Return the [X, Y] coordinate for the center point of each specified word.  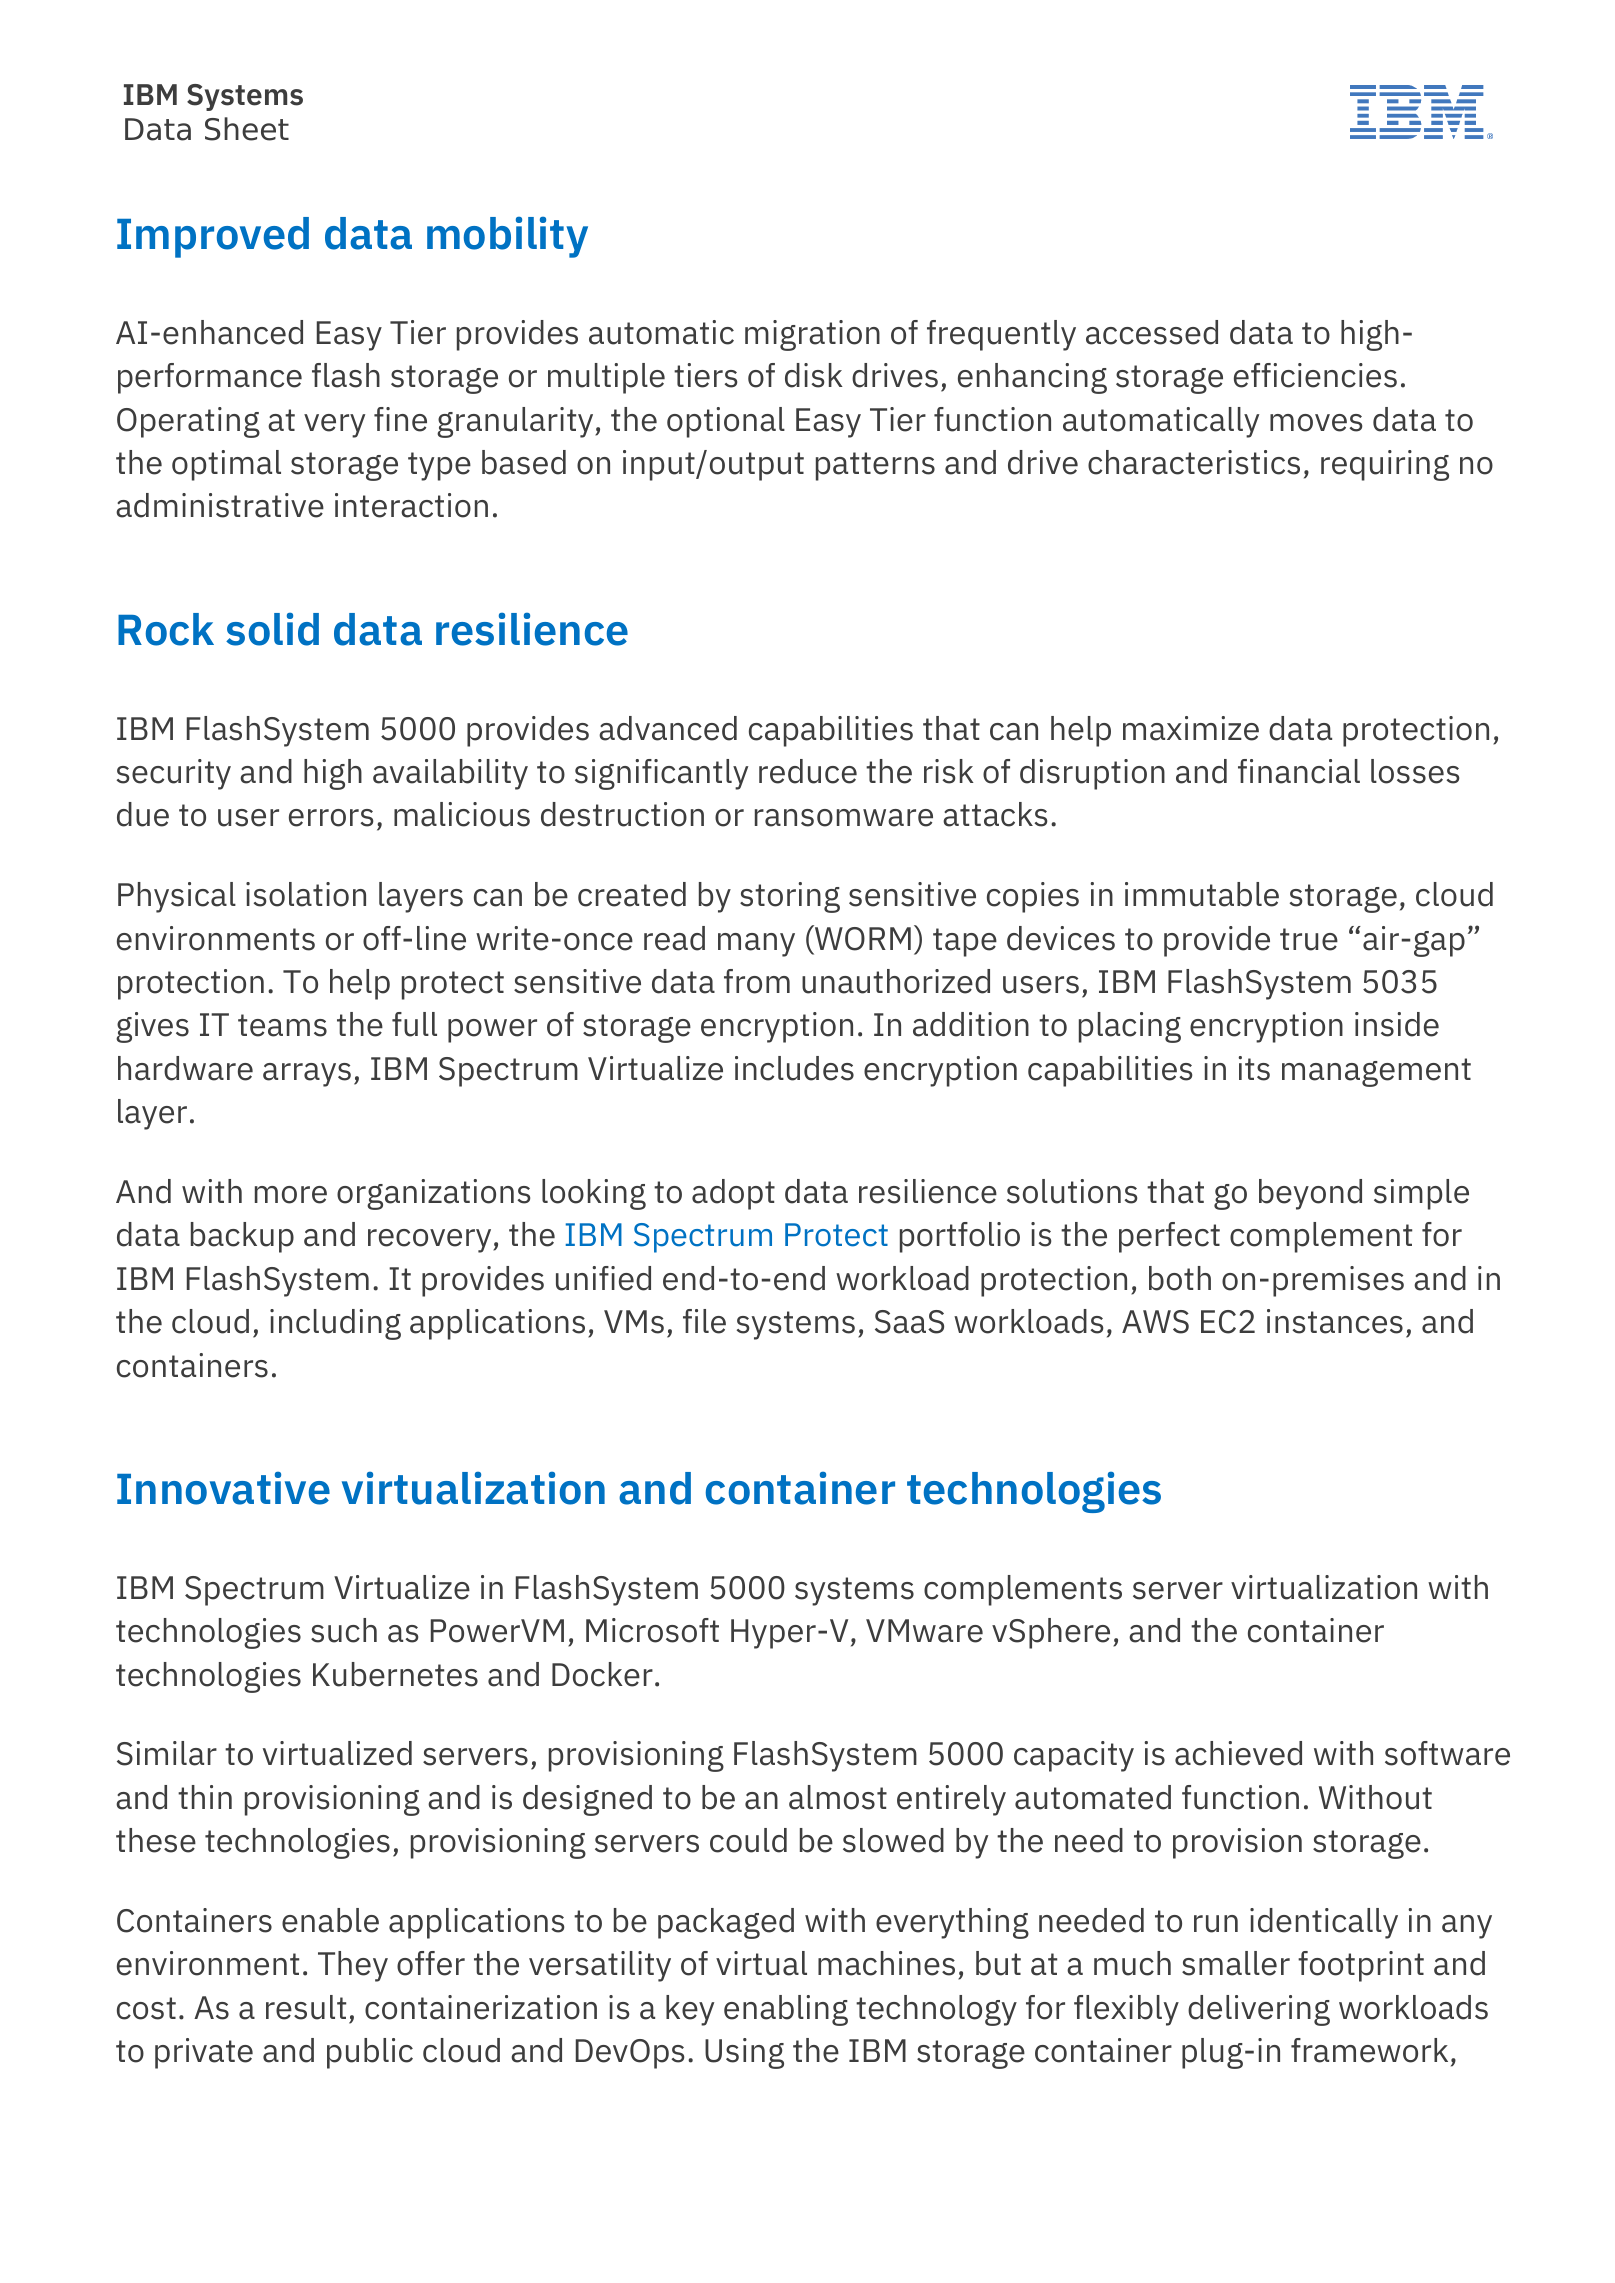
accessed [1152, 332]
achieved [1238, 1753]
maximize [1191, 728]
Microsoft [652, 1630]
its [1254, 1068]
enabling [786, 2010]
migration [812, 335]
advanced [668, 728]
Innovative [223, 1488]
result [306, 2007]
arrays [307, 1075]
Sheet [247, 129]
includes [794, 1068]
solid [272, 629]
